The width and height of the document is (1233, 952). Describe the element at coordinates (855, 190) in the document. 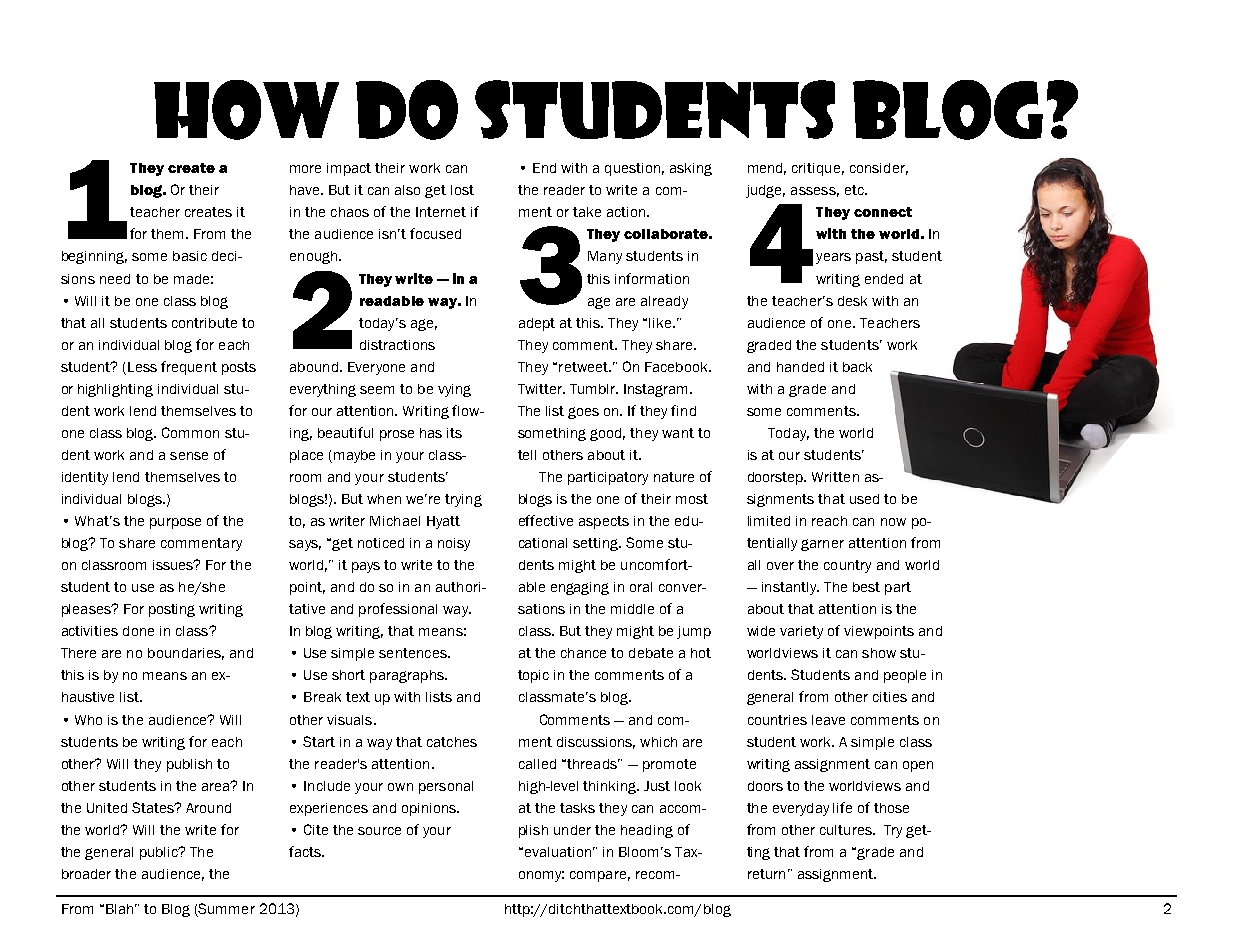

I see `etc` at that location.
